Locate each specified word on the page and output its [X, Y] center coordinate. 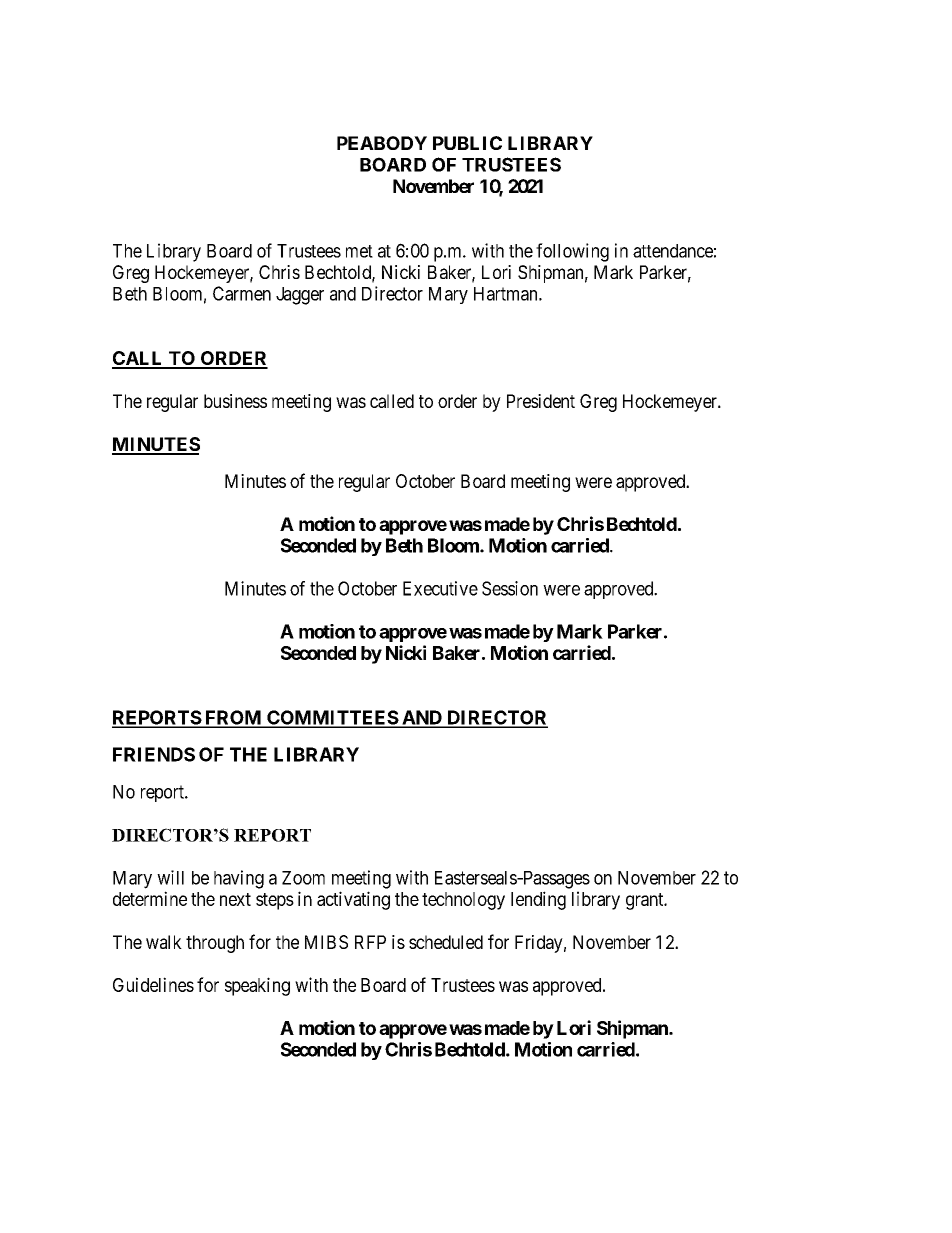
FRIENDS [154, 754]
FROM [233, 718]
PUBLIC [467, 143]
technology [463, 901]
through [215, 944]
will [170, 877]
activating [353, 900]
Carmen [242, 293]
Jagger [300, 296]
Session [510, 588]
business [235, 401]
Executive [440, 588]
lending [538, 900]
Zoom [303, 878]
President [541, 401]
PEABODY [382, 143]
